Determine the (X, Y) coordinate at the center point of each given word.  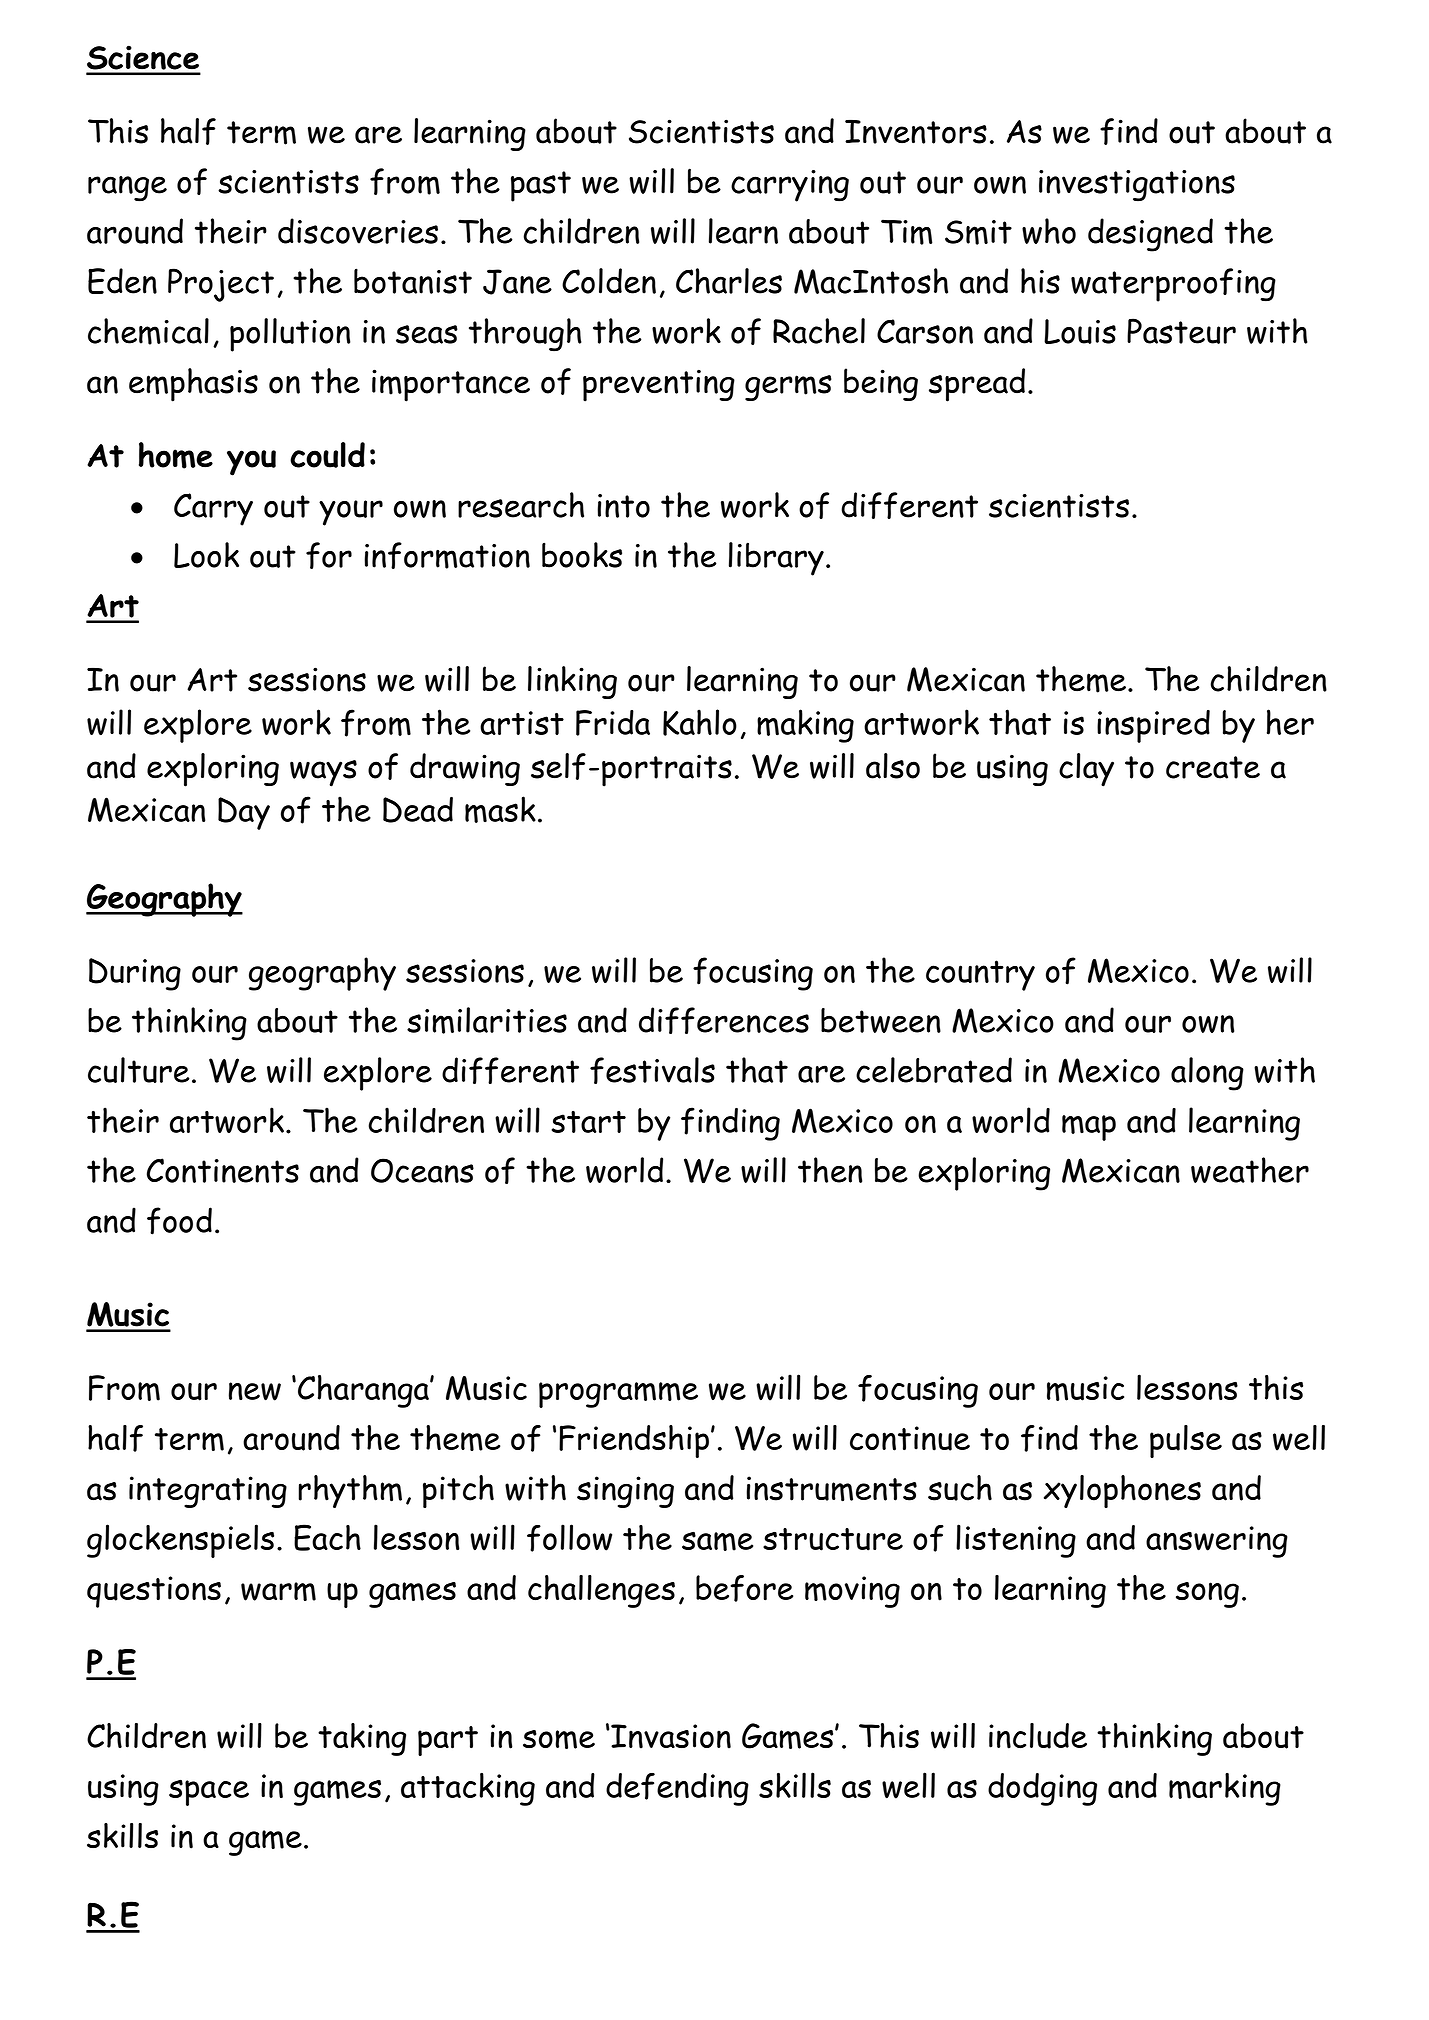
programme (618, 1395)
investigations (1137, 186)
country (980, 975)
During (135, 974)
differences (724, 1020)
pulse (1186, 1441)
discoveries (358, 231)
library (776, 559)
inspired (1153, 726)
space (209, 1792)
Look (206, 555)
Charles (729, 281)
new (255, 1391)
